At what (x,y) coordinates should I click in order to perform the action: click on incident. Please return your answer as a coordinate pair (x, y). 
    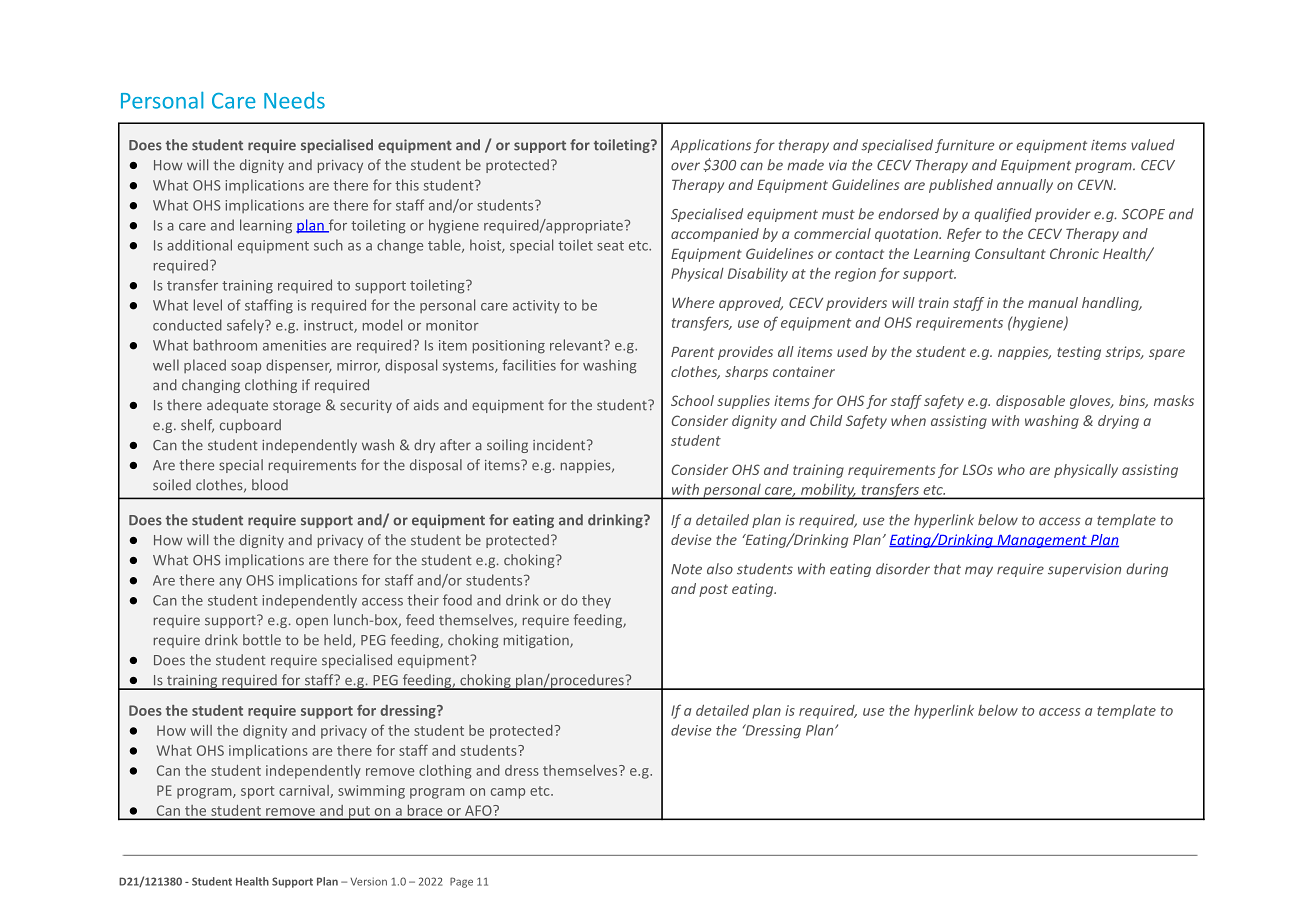
    Looking at the image, I should click on (560, 445).
